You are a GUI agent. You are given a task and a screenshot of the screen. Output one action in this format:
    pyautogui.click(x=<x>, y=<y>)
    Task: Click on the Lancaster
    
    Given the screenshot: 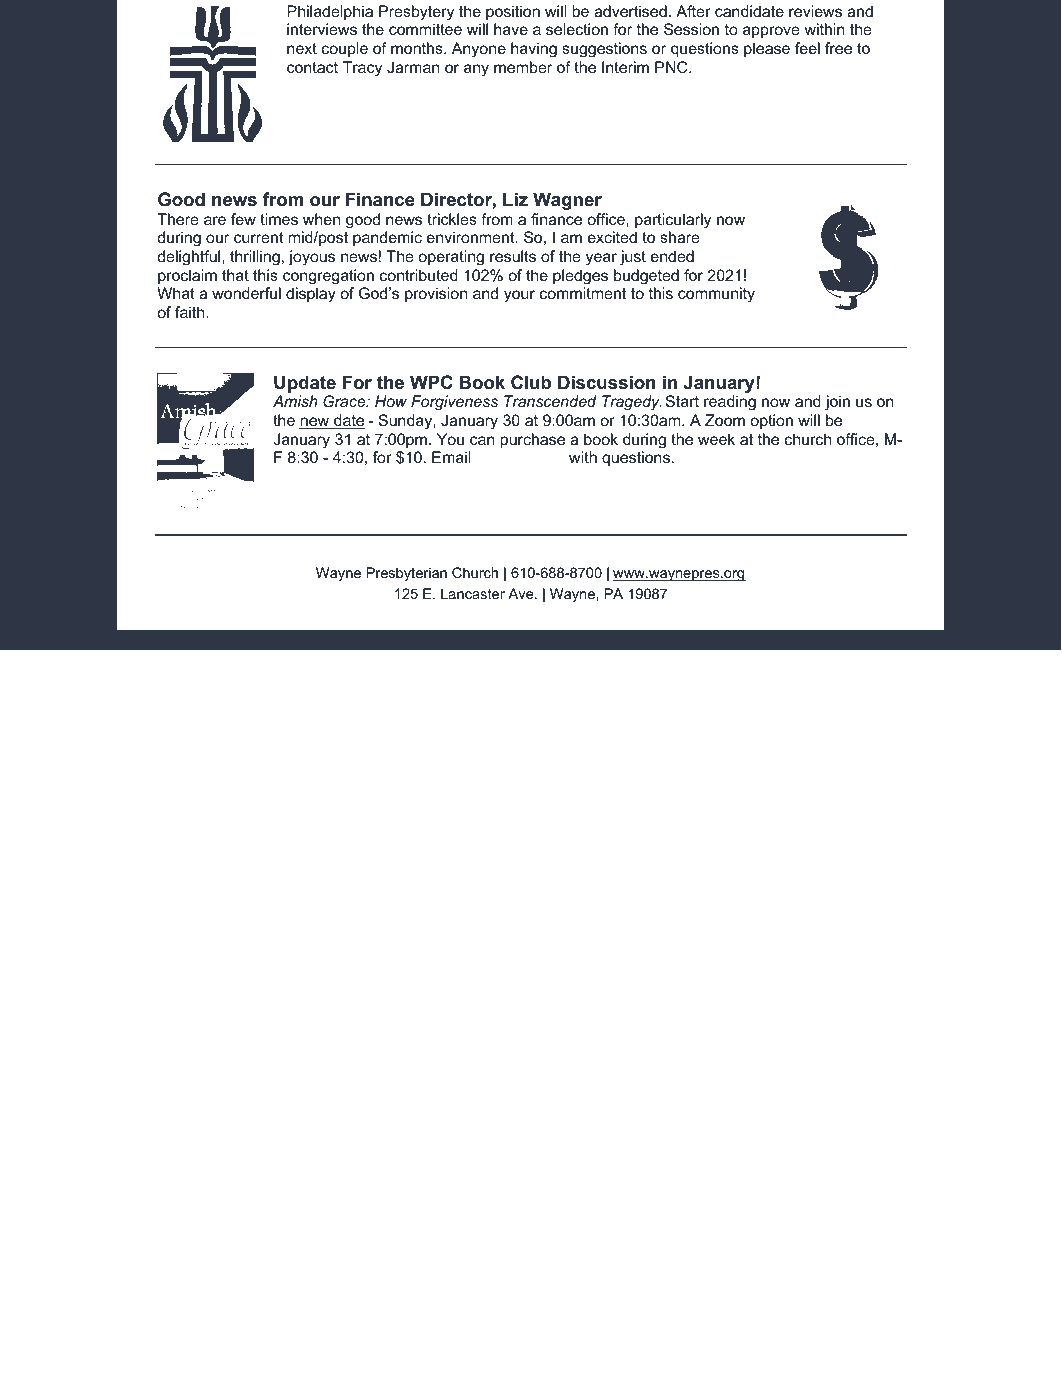 What is the action you would take?
    pyautogui.click(x=473, y=593)
